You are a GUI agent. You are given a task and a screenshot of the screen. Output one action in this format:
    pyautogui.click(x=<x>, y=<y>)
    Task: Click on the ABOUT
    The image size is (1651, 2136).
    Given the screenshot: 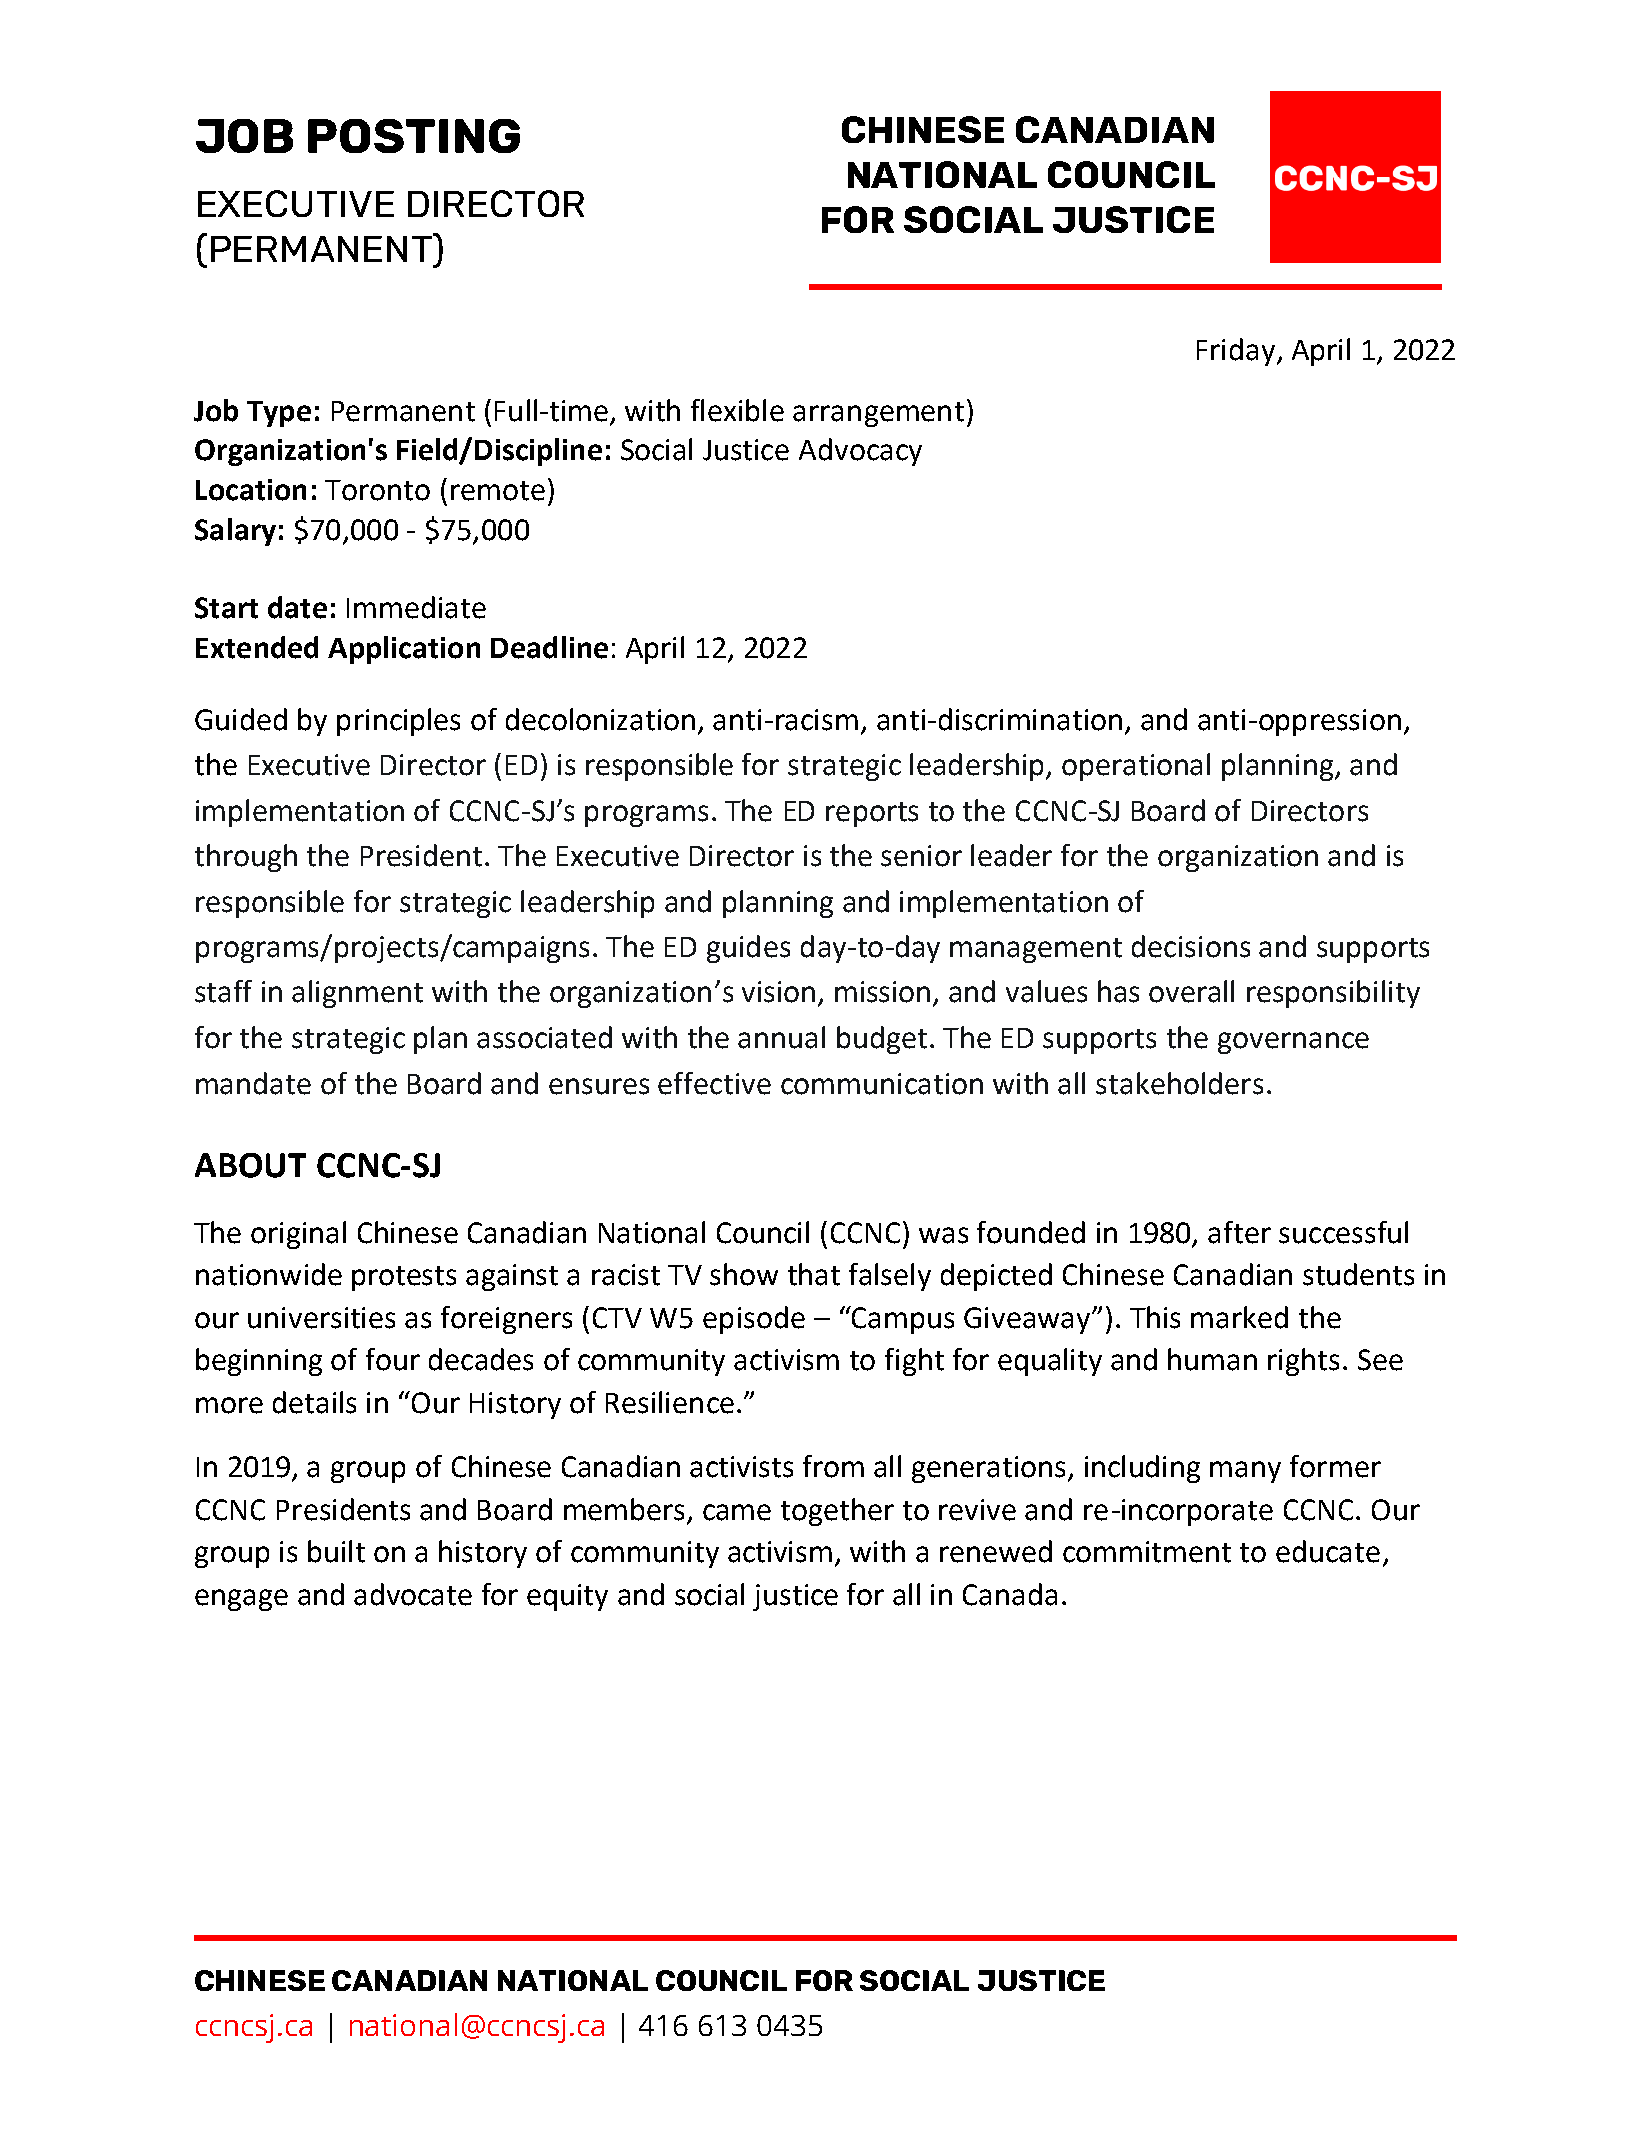 What is the action you would take?
    pyautogui.click(x=250, y=1165)
